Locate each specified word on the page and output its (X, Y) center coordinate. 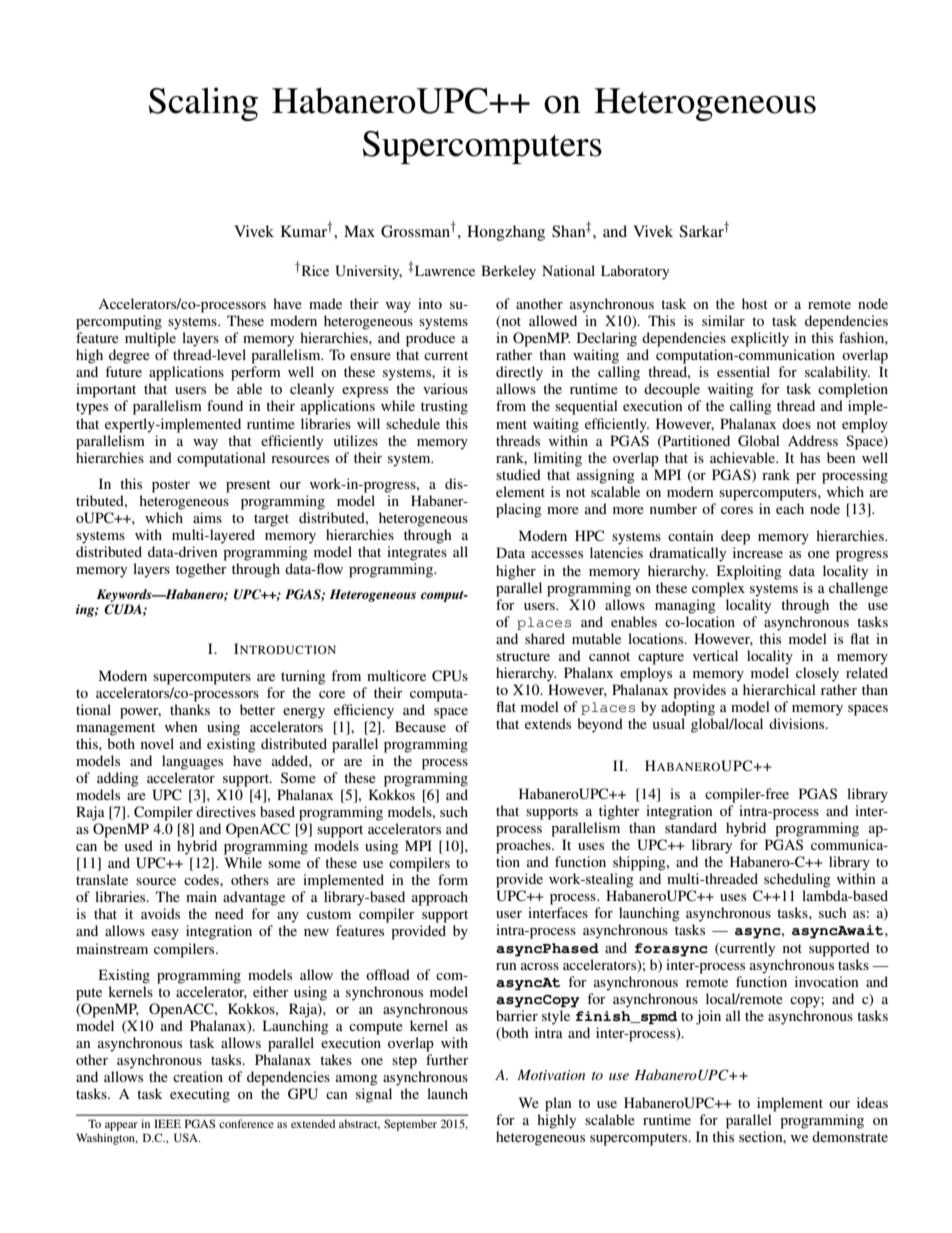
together (201, 570)
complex (718, 589)
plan (558, 1104)
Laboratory (635, 272)
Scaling (203, 104)
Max (359, 231)
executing (200, 1095)
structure (523, 656)
